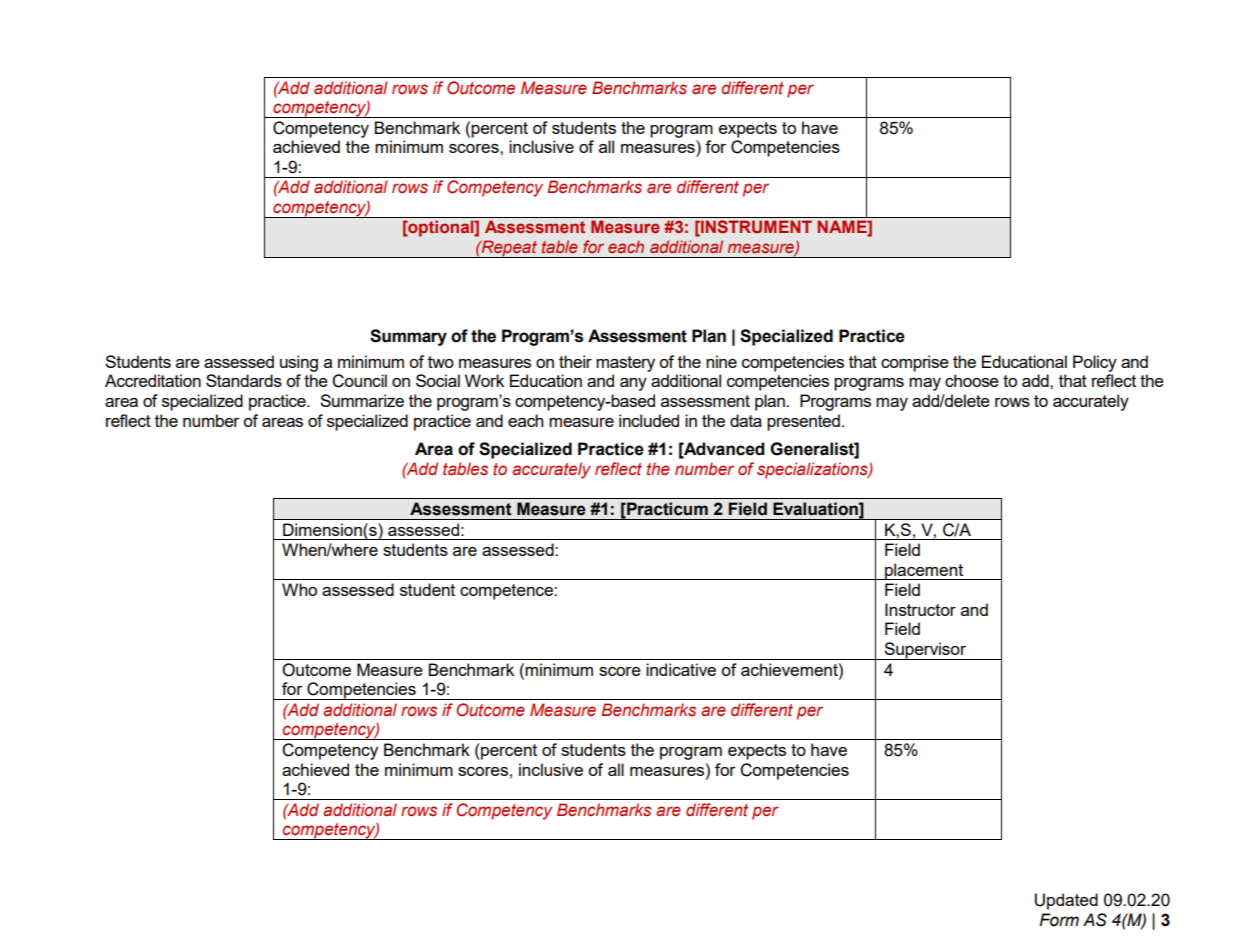  I want to click on competence, so click(507, 592).
